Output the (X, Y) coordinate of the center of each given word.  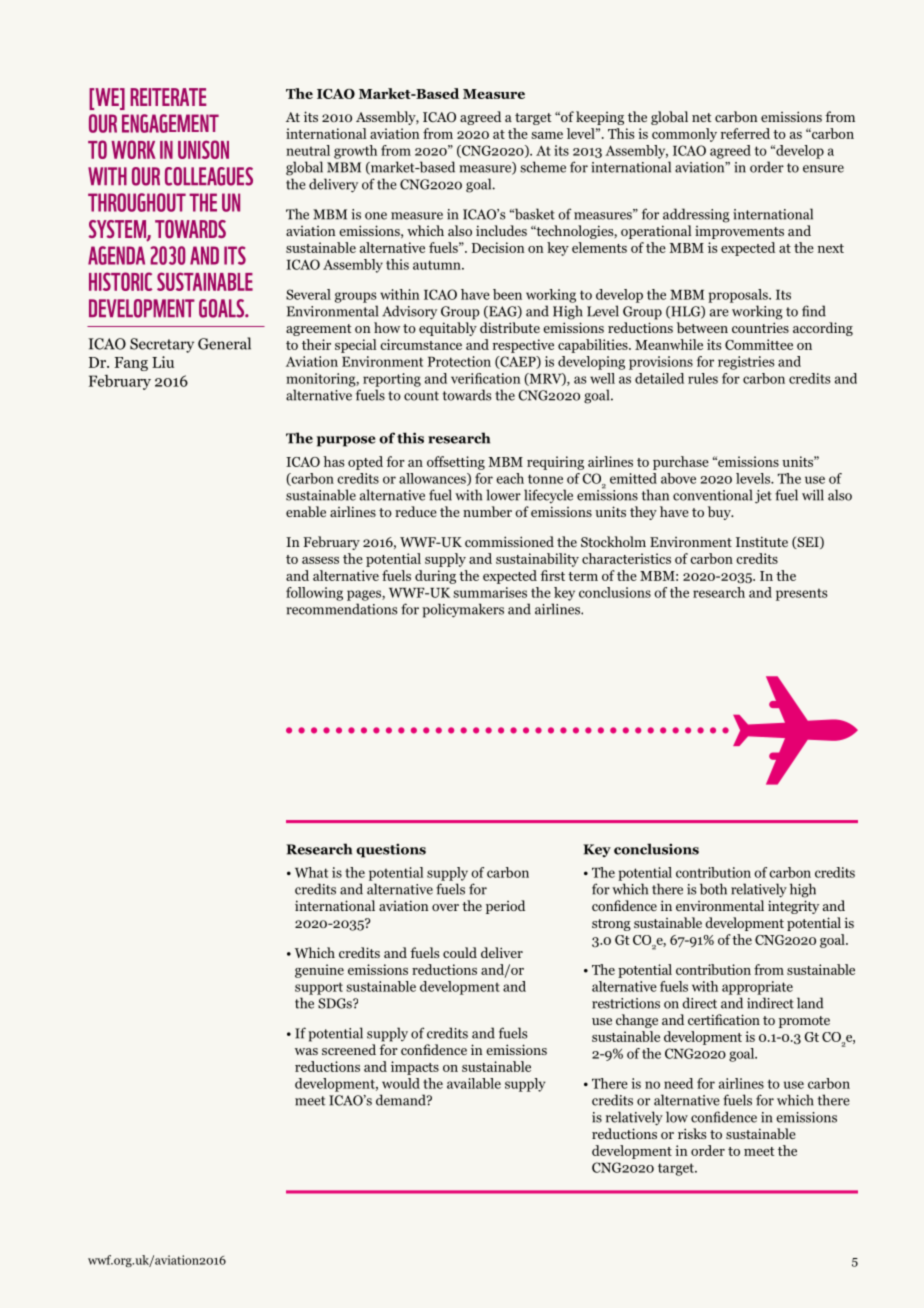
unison (203, 149)
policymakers (463, 610)
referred (745, 133)
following (314, 594)
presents (802, 594)
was (306, 1051)
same (547, 135)
